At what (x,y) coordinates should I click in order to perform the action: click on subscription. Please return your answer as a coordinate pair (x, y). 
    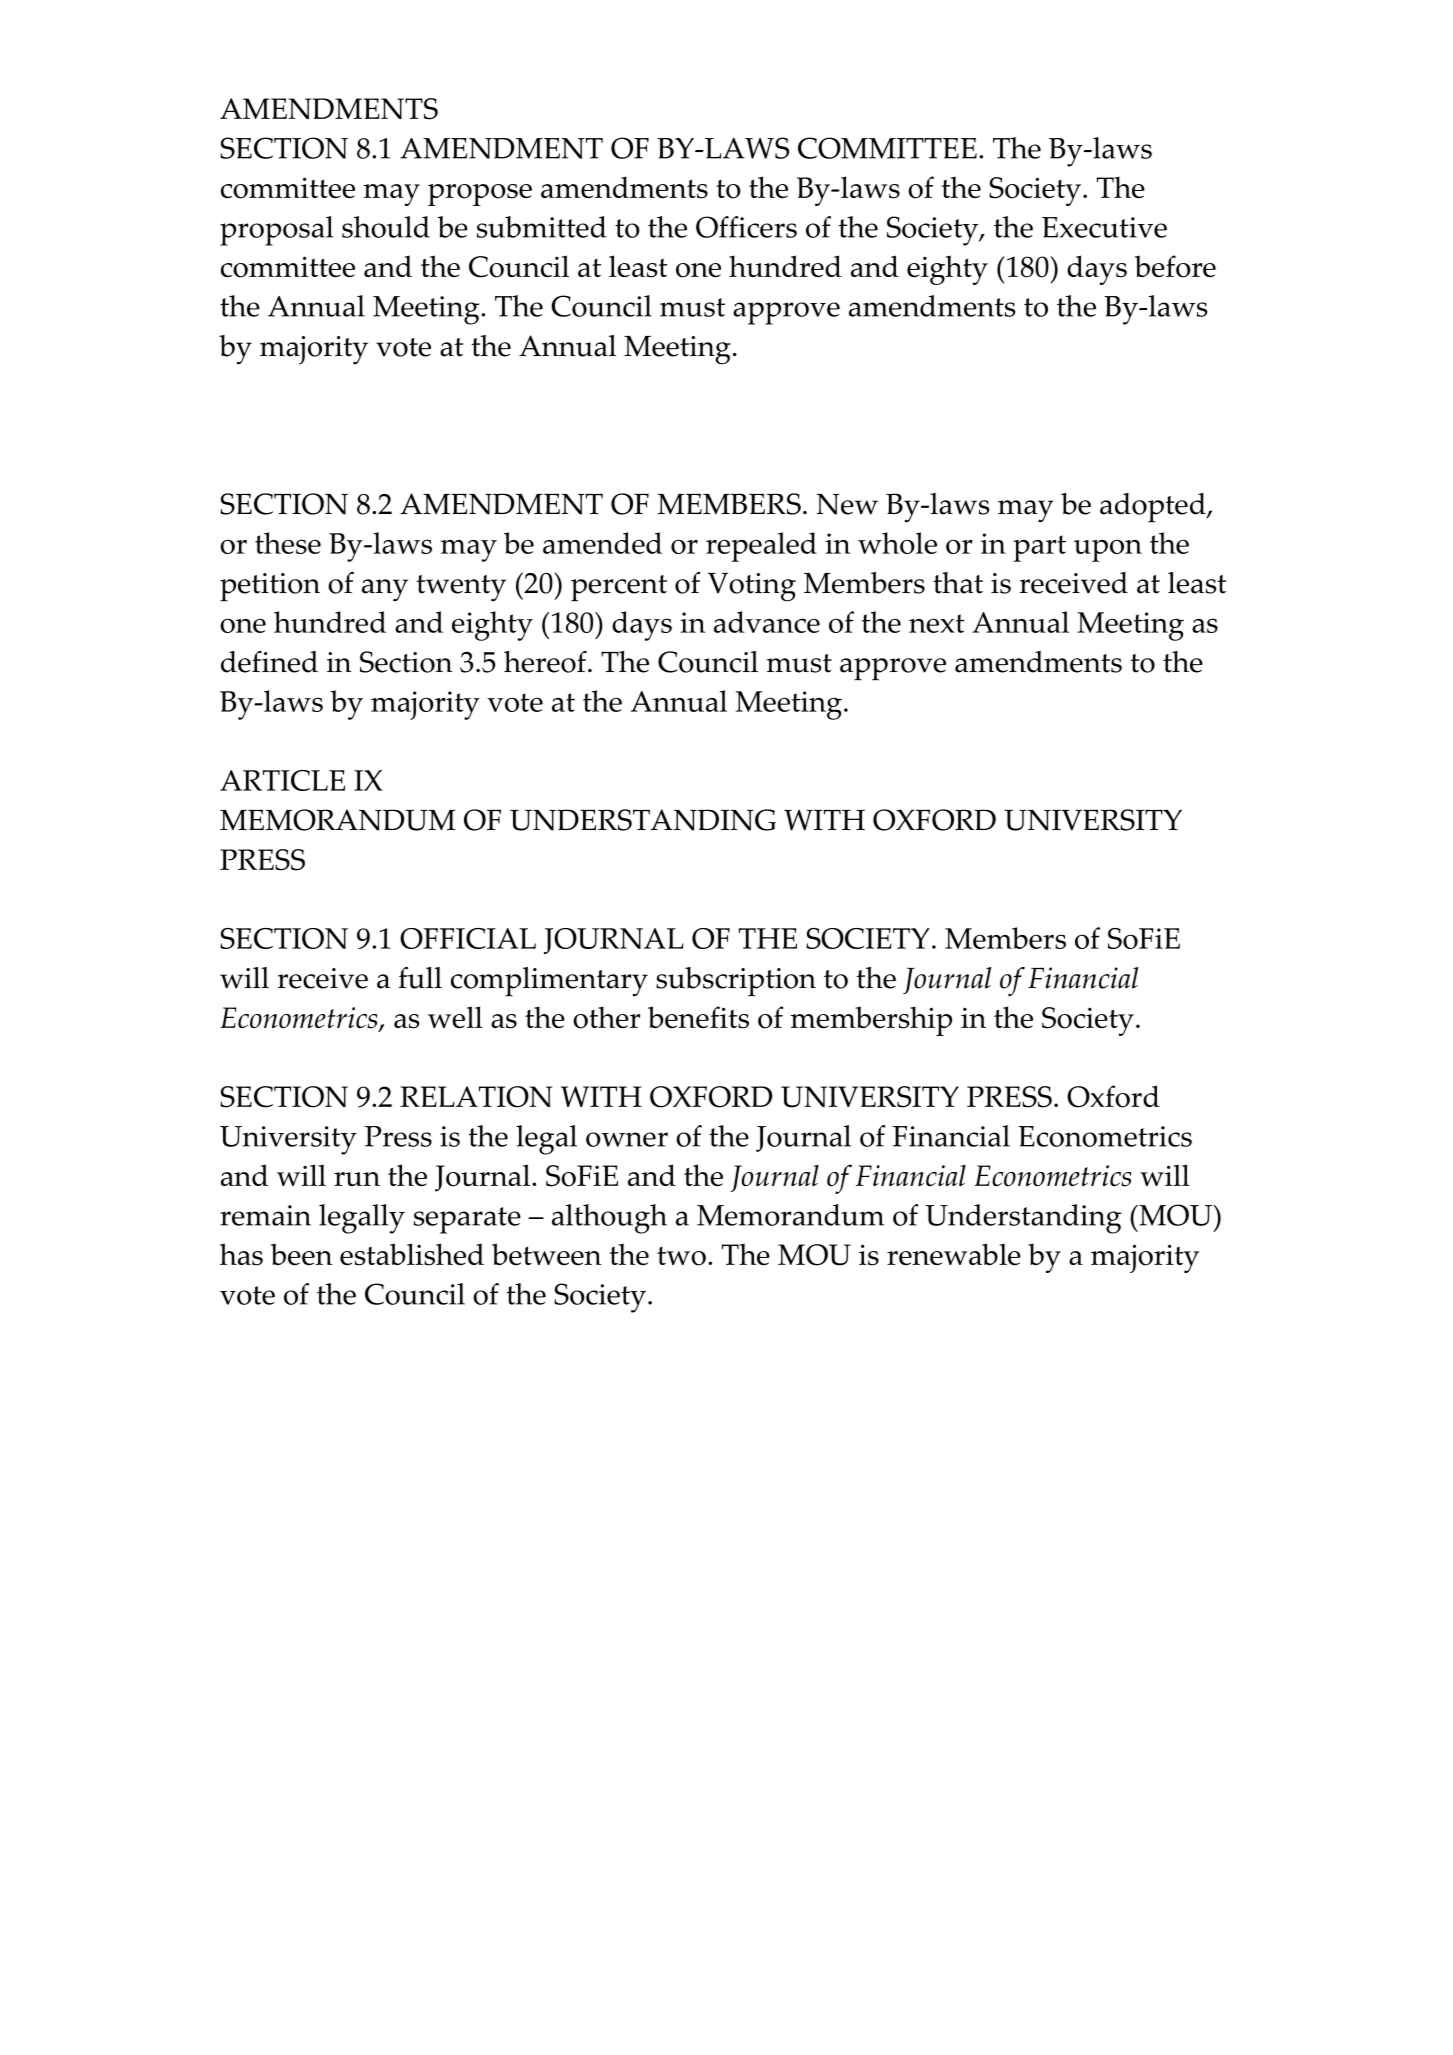
    Looking at the image, I should click on (736, 982).
